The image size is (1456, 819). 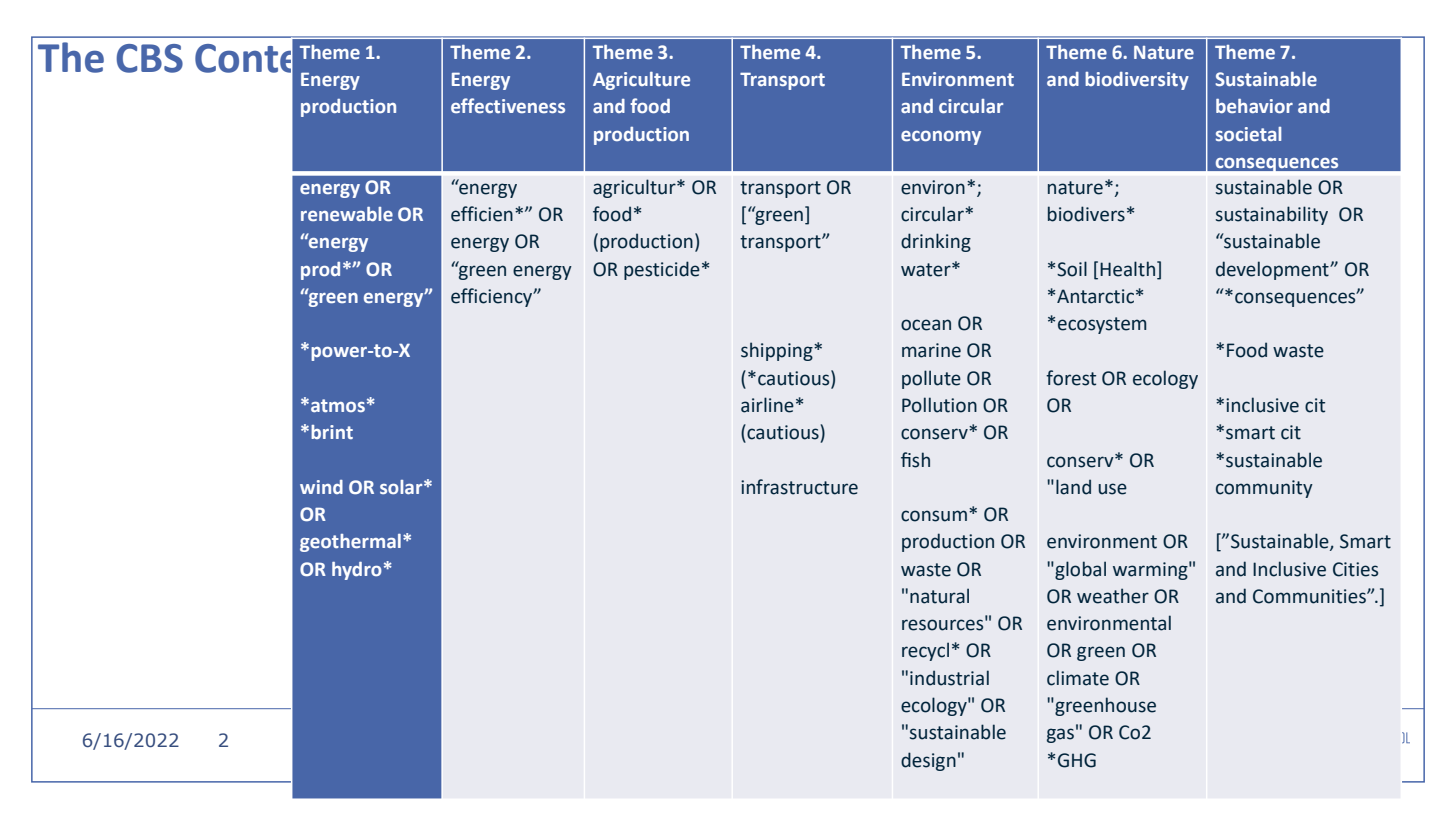 What do you see at coordinates (338, 405) in the screenshot?
I see `atmos` at bounding box center [338, 405].
